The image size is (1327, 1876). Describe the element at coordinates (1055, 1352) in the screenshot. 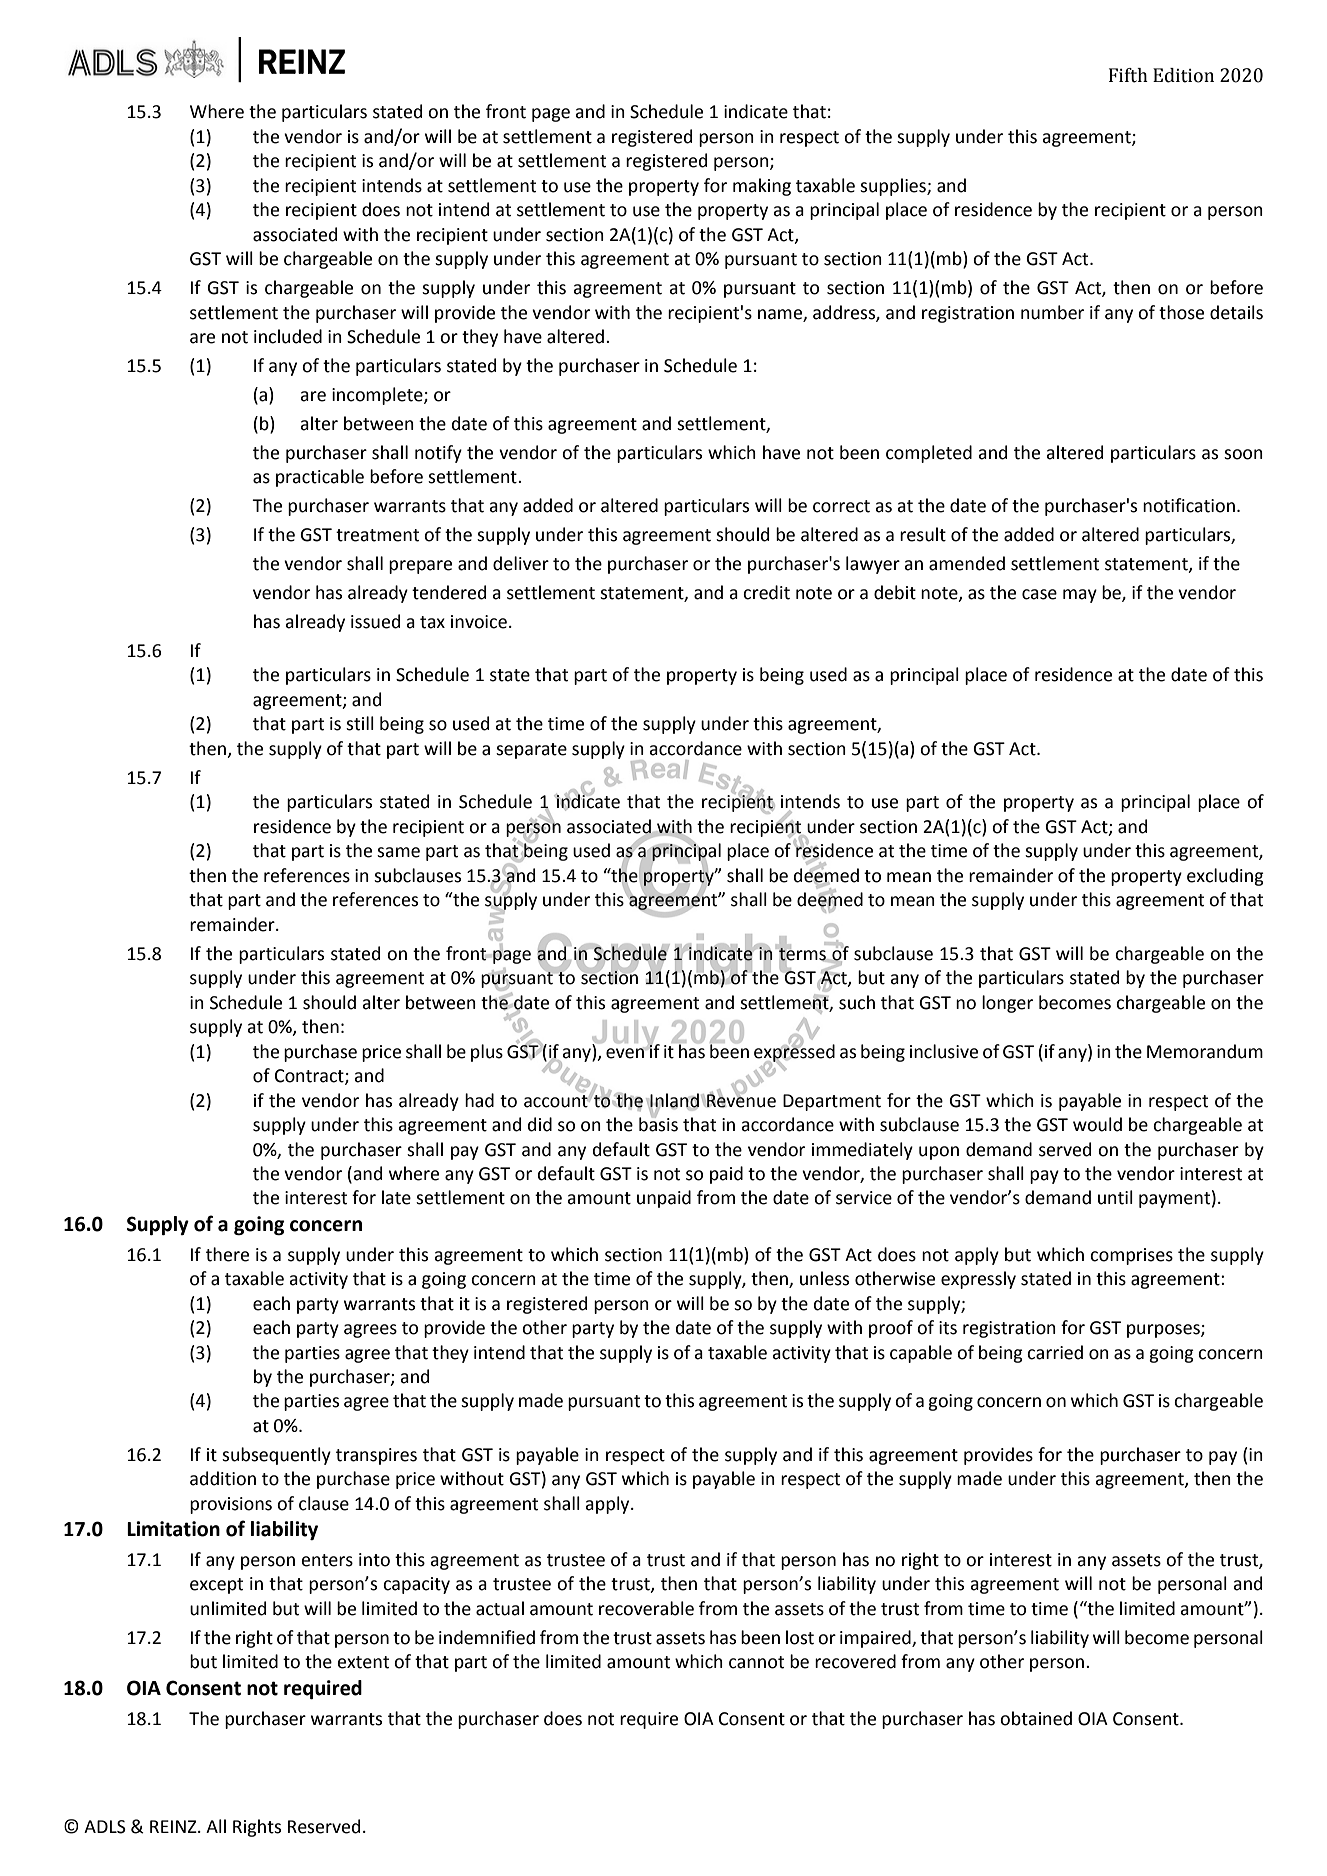

I see `carried` at that location.
